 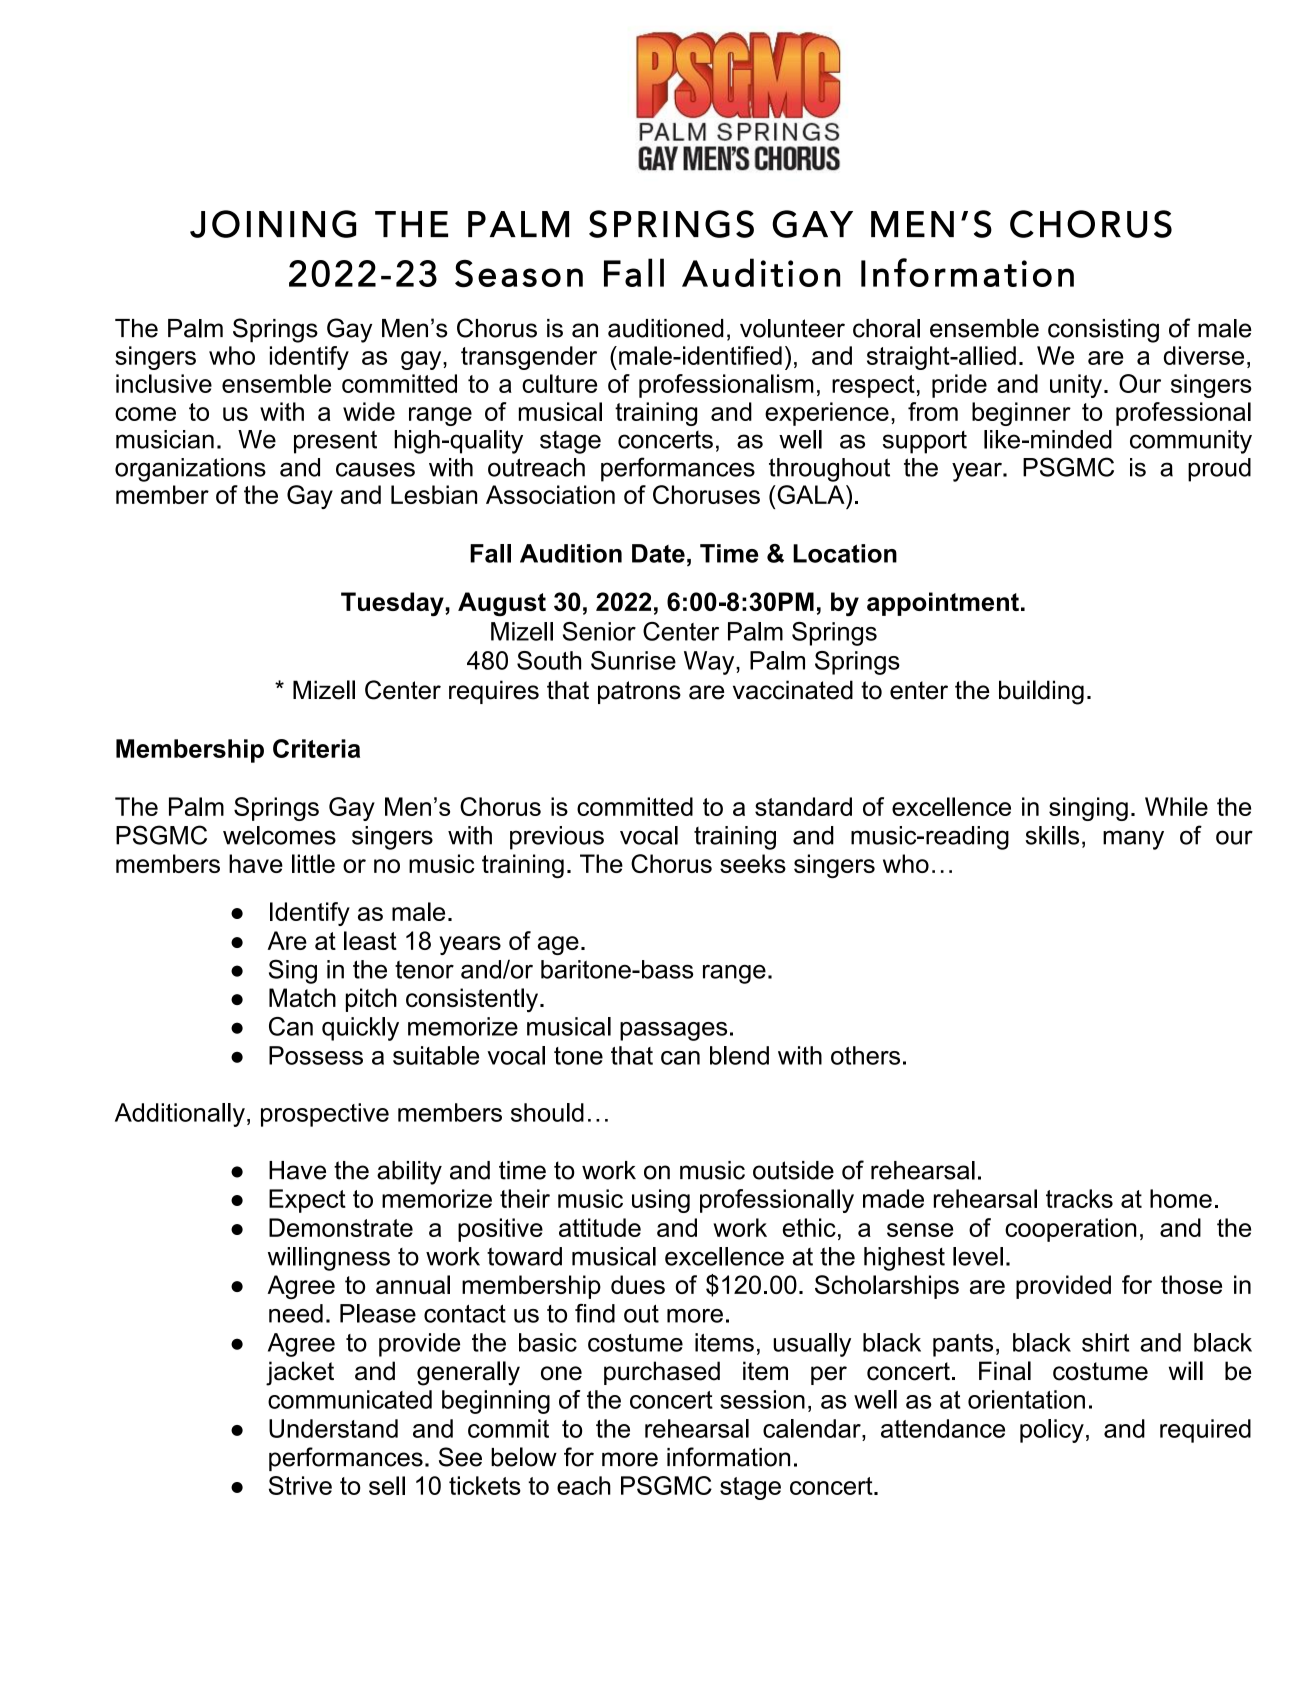 I want to click on JOINING, so click(x=273, y=224).
